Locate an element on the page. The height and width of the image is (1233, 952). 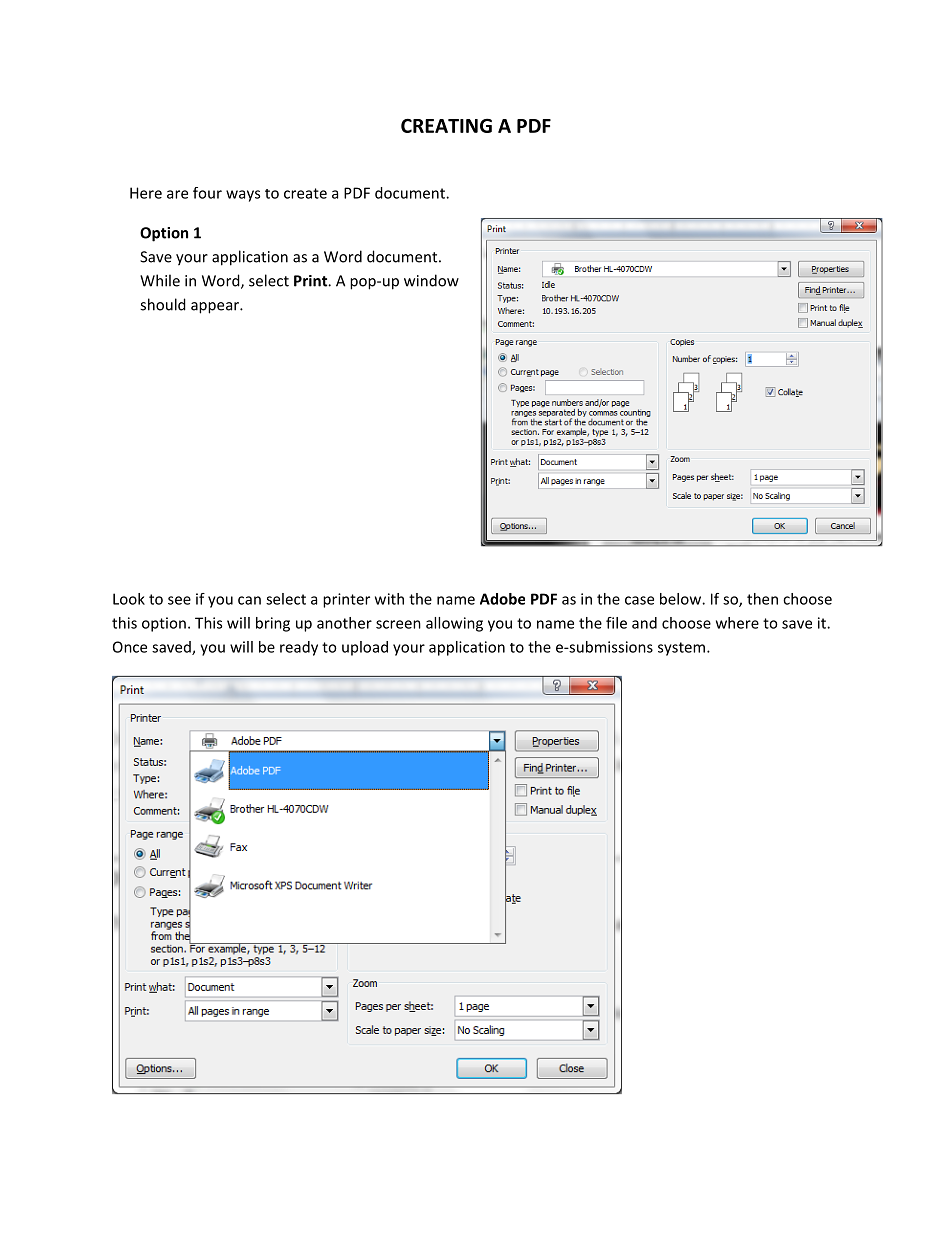
window is located at coordinates (431, 280).
